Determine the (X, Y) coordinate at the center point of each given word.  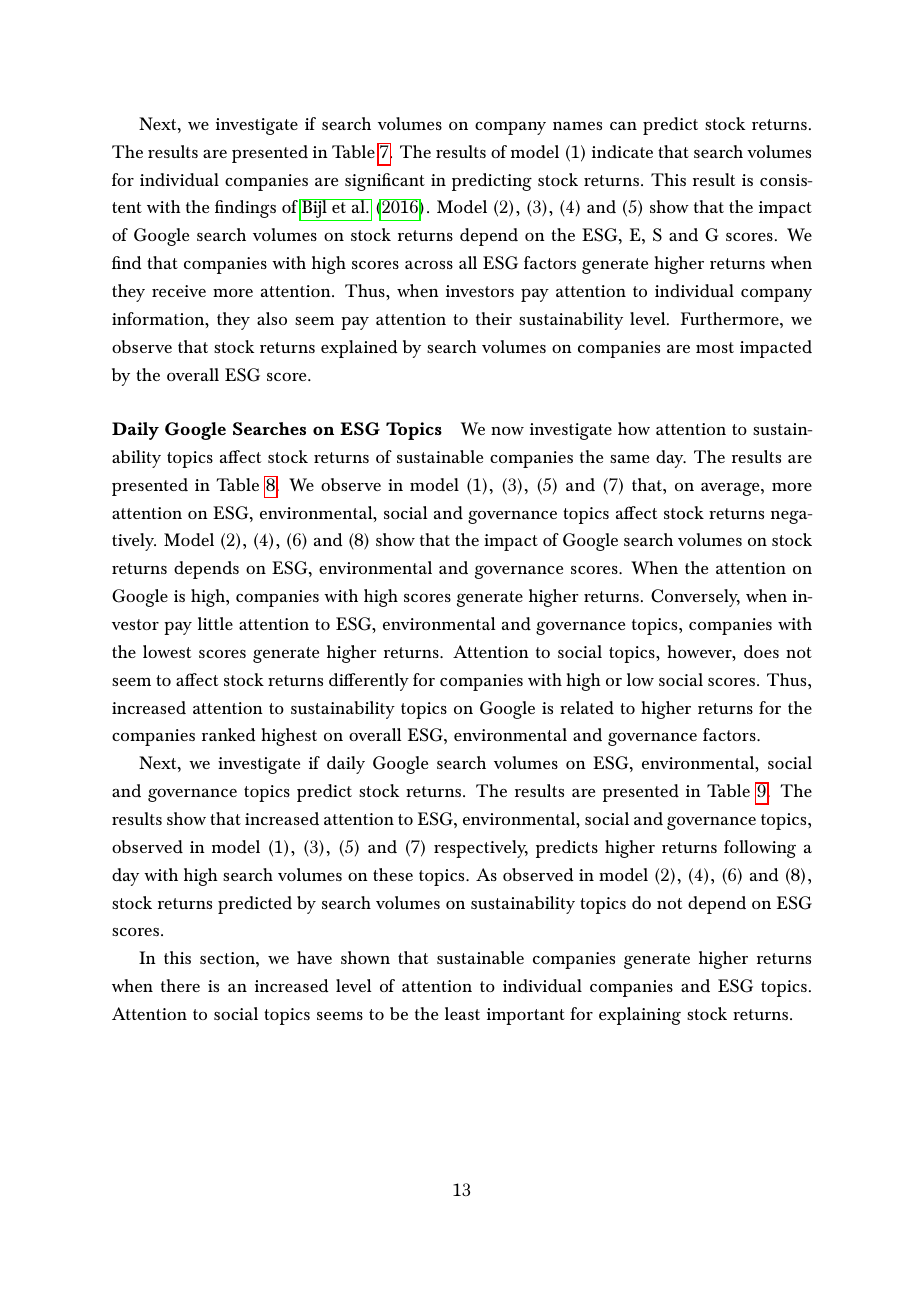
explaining (640, 1016)
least (462, 1013)
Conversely (695, 598)
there (180, 985)
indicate (622, 151)
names (577, 125)
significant (385, 182)
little (215, 623)
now (507, 430)
